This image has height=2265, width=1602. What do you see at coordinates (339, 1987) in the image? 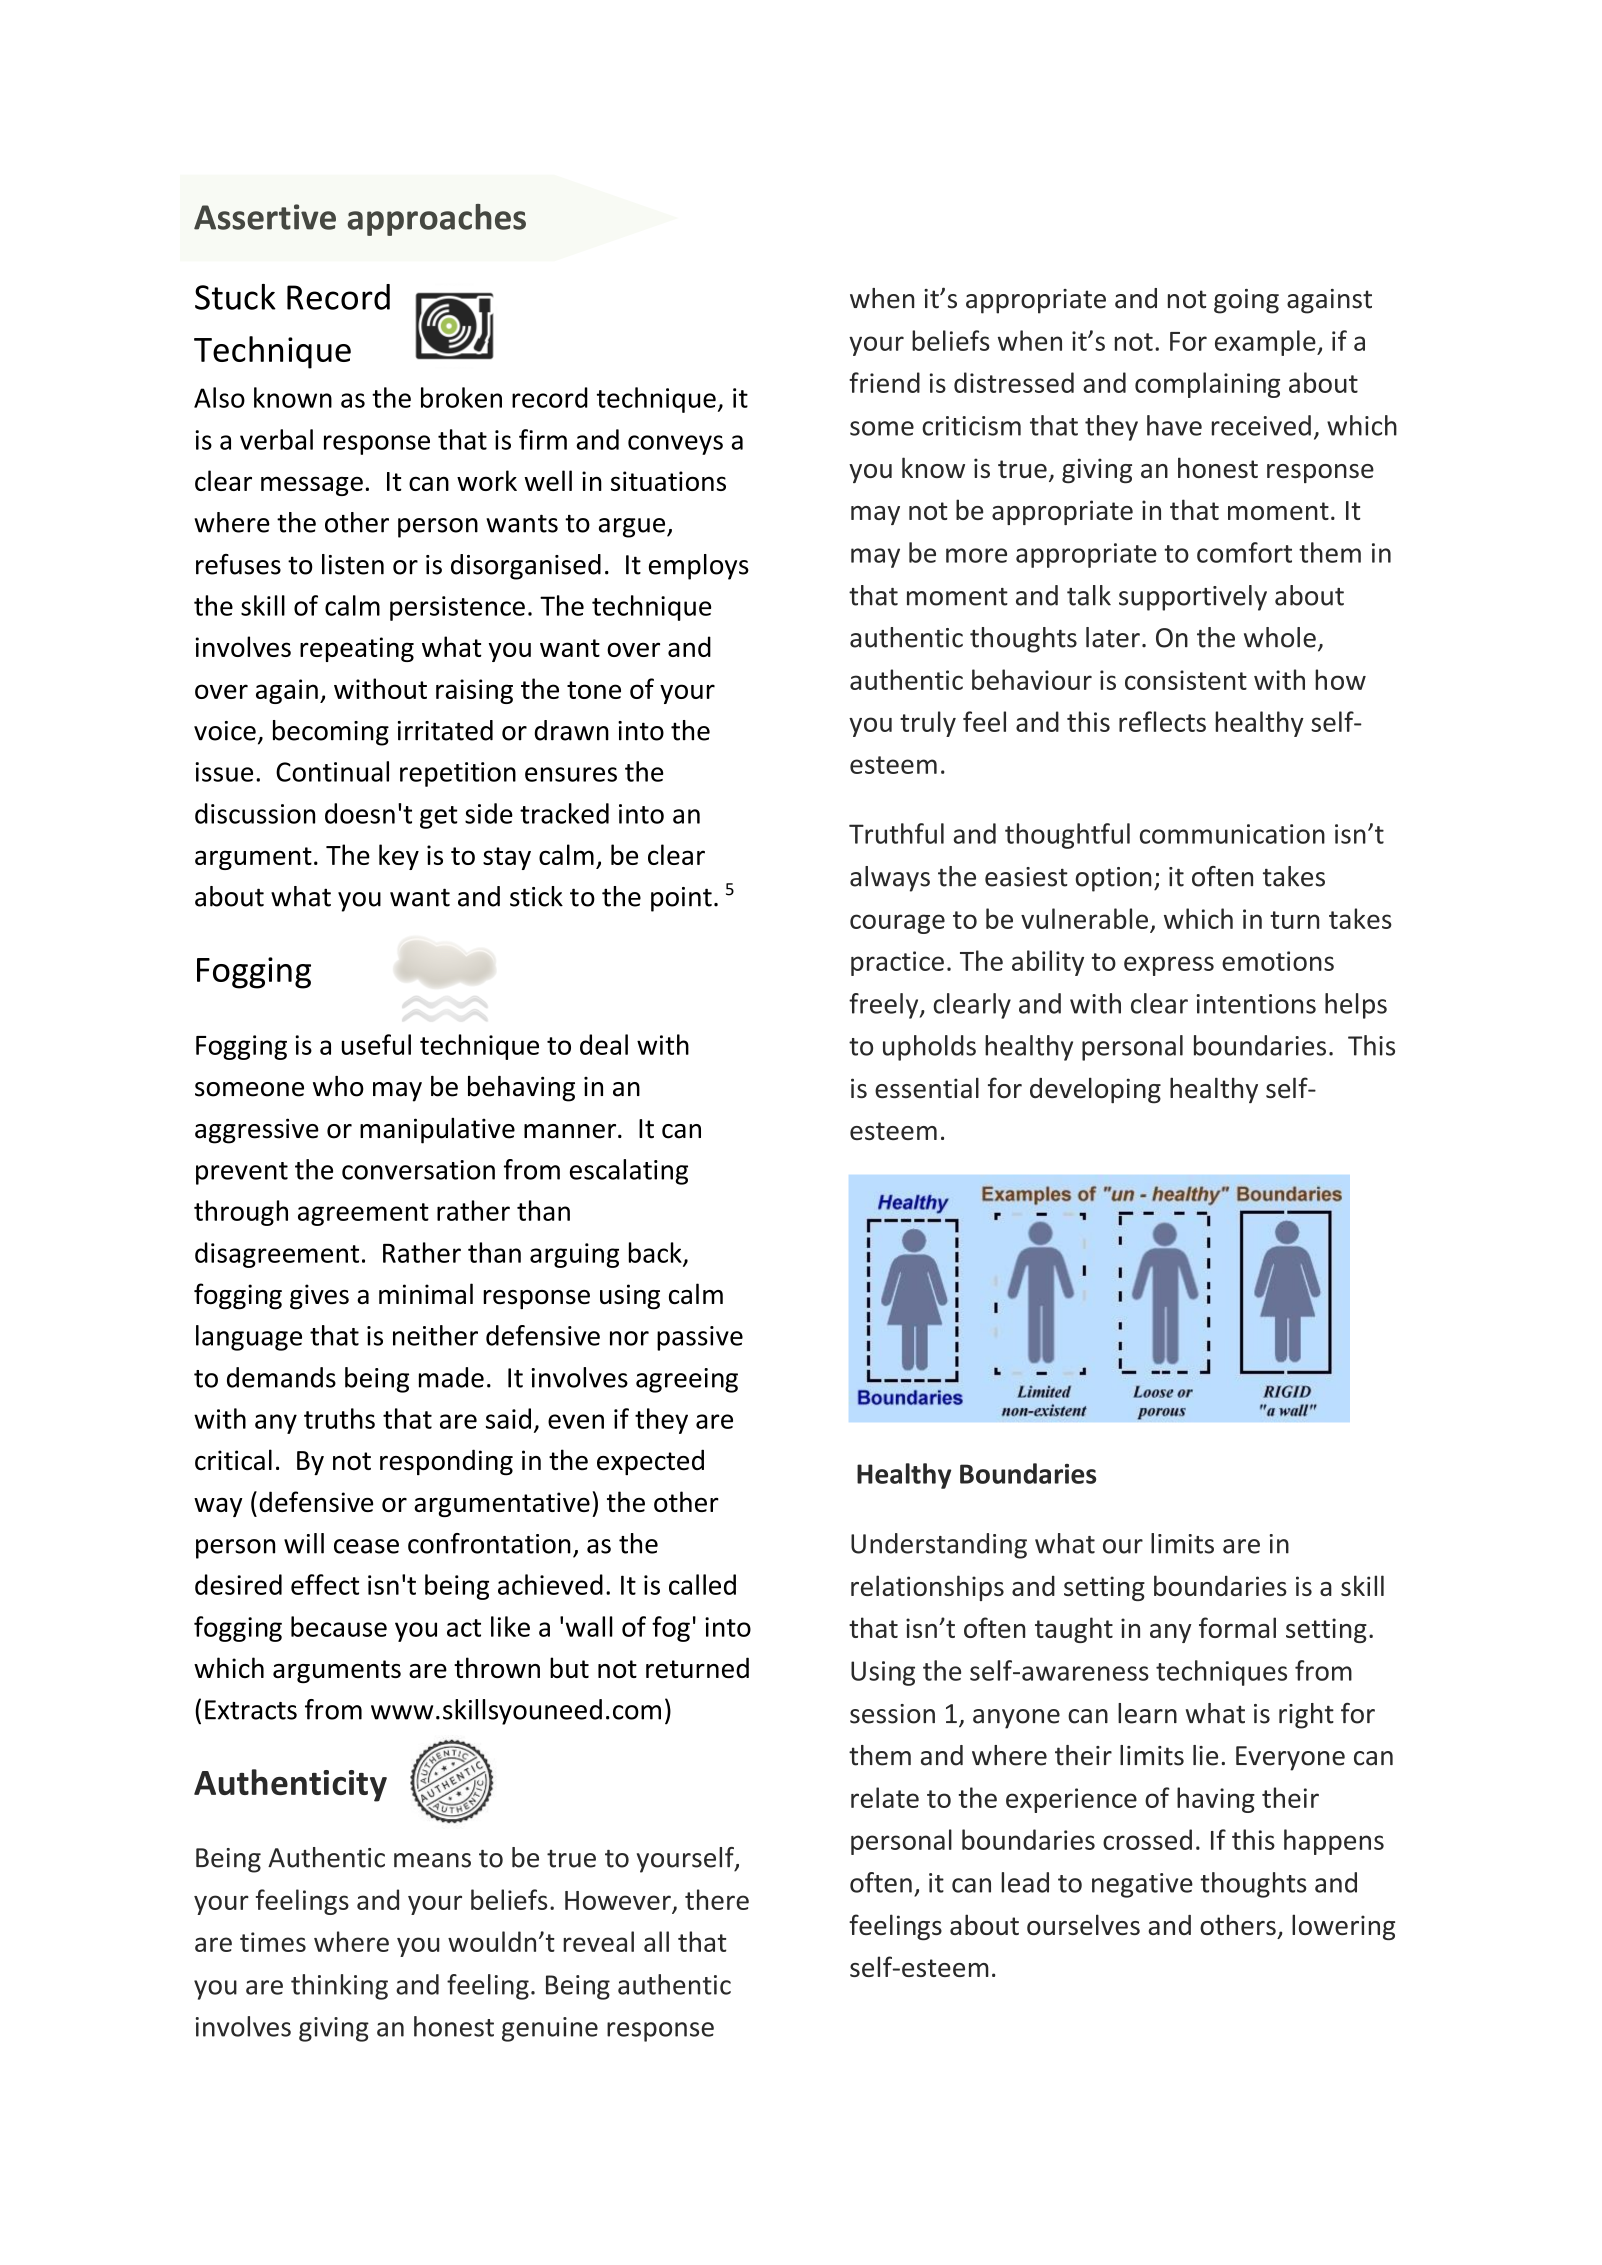
I see `thinking` at bounding box center [339, 1987].
